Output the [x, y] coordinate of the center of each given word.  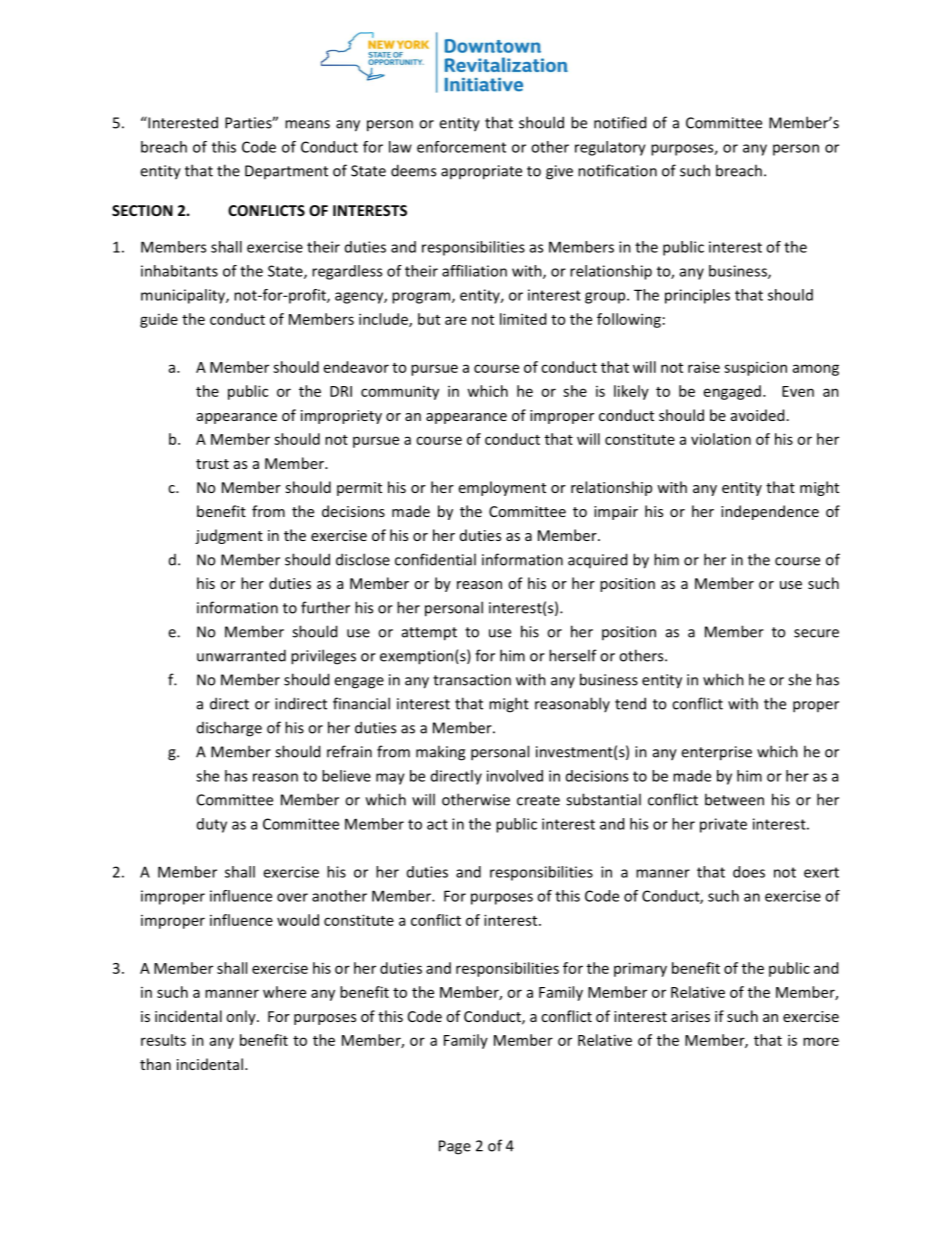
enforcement [461, 147]
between [734, 799]
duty [212, 825]
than [155, 1064]
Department [286, 172]
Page [455, 1147]
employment [502, 488]
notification [617, 170]
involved [515, 776]
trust [212, 464]
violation [721, 439]
